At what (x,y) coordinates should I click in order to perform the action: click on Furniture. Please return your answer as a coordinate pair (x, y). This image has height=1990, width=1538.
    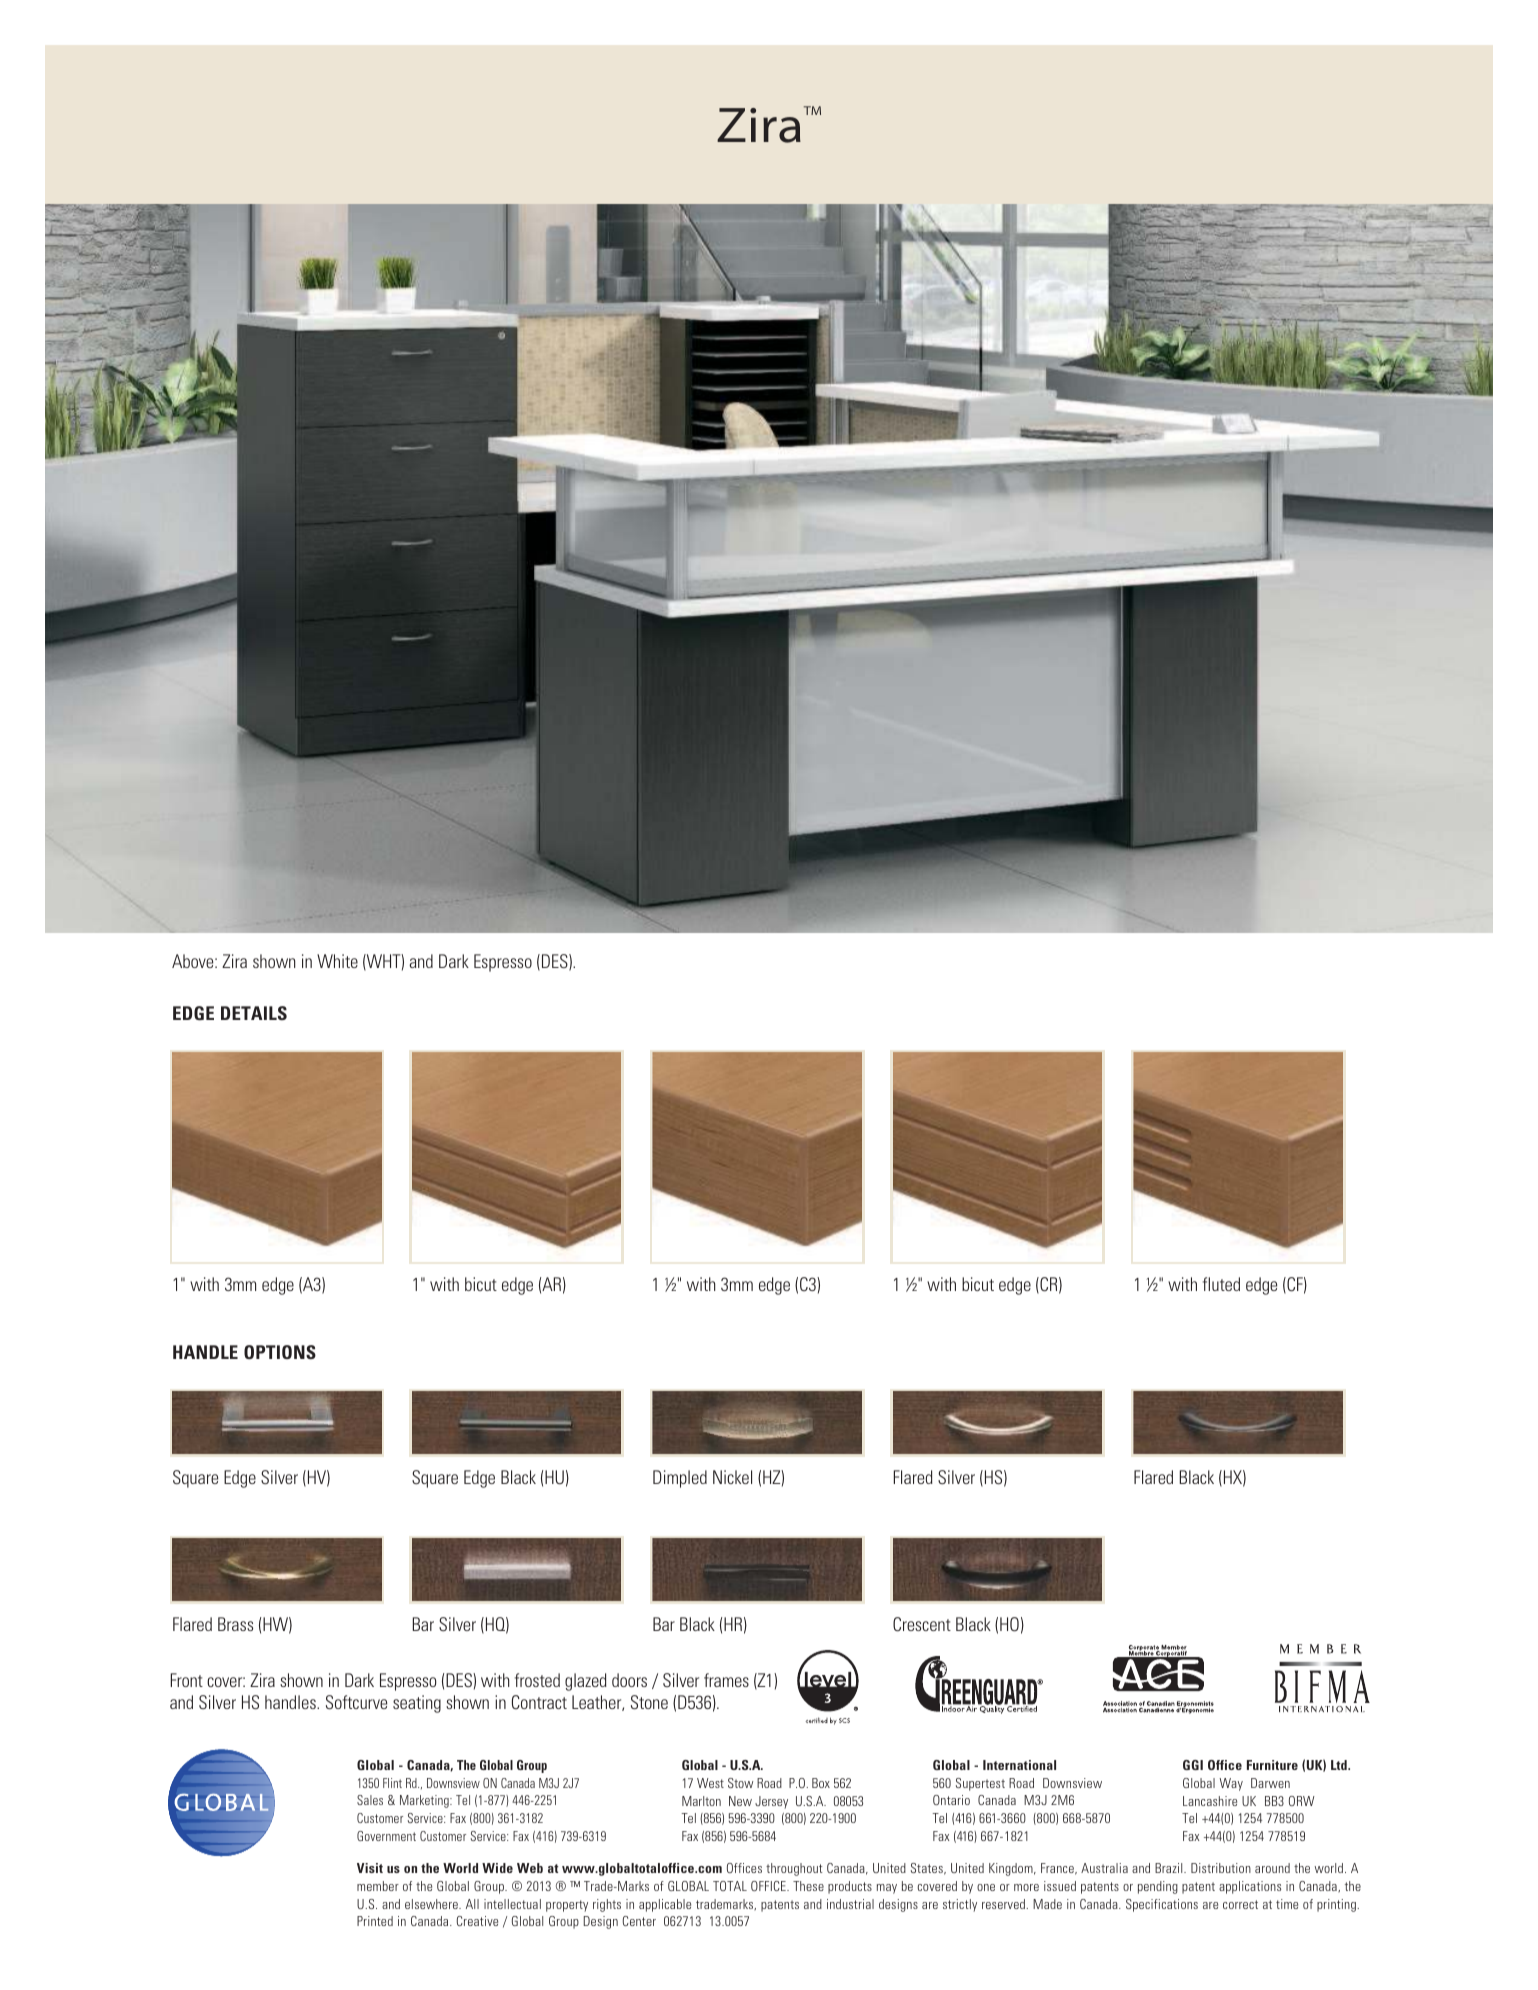
    Looking at the image, I should click on (1272, 1765).
